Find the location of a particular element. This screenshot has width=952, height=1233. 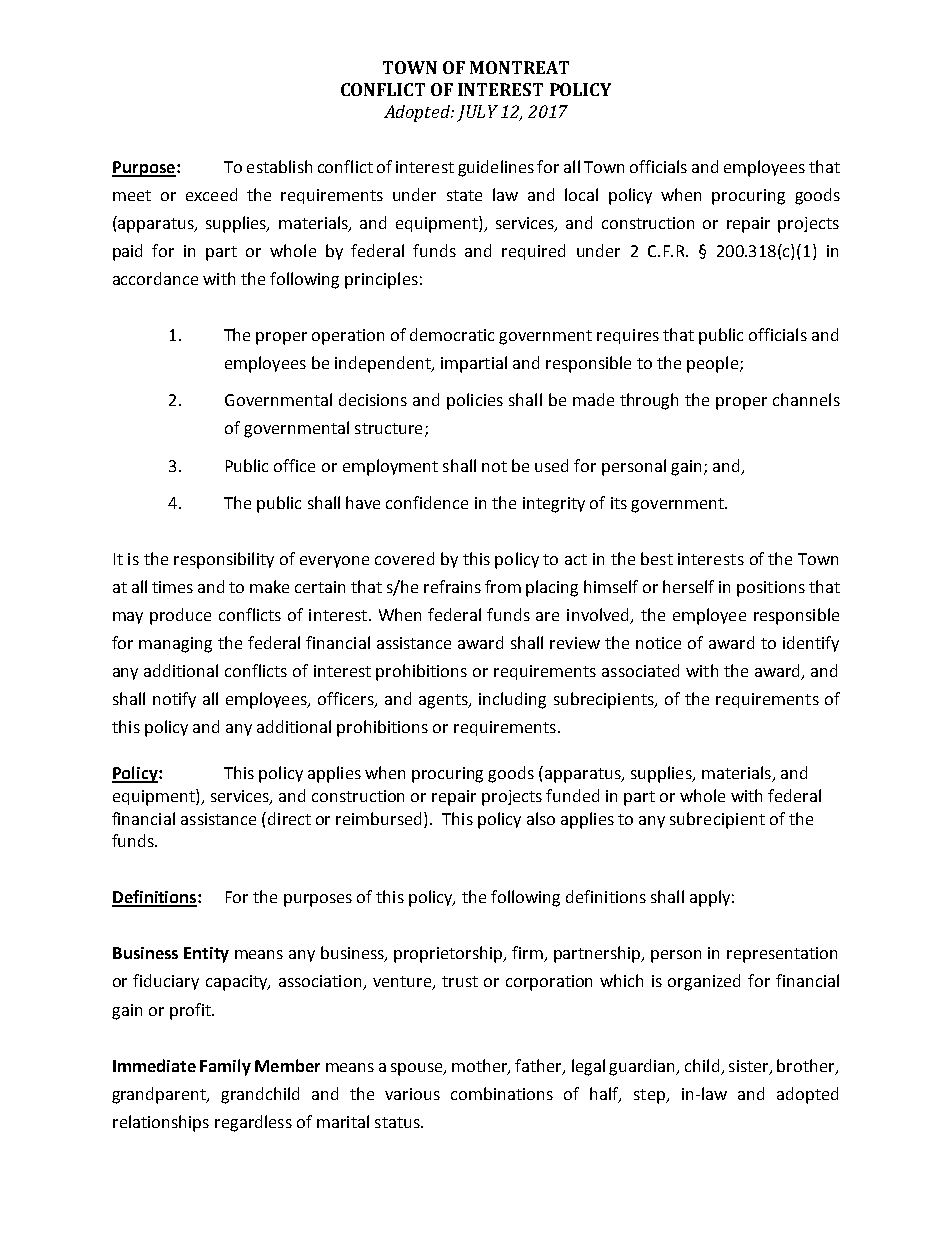

also is located at coordinates (541, 818).
